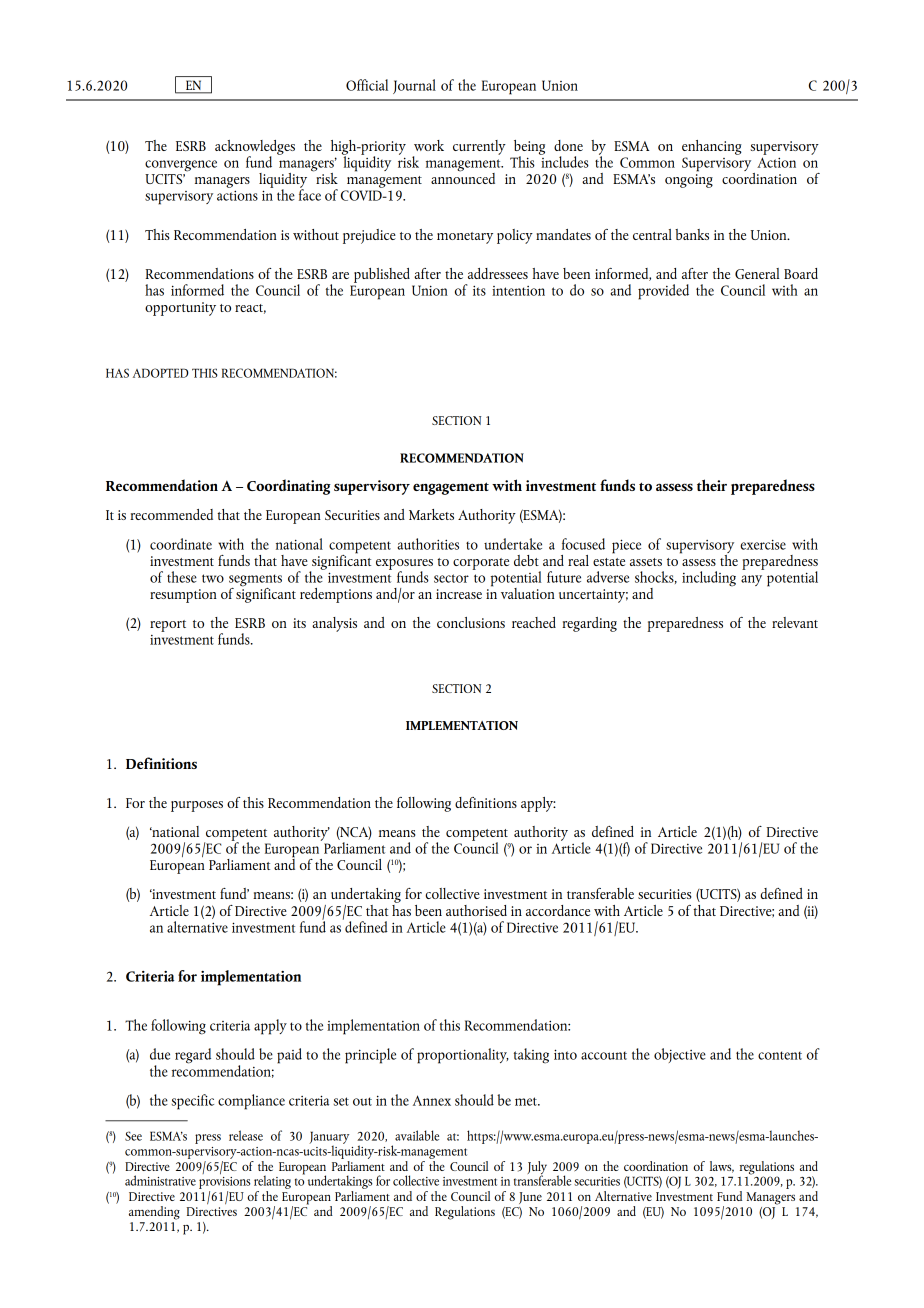 This image has width=924, height=1308. I want to click on provisions, so click(224, 1184).
